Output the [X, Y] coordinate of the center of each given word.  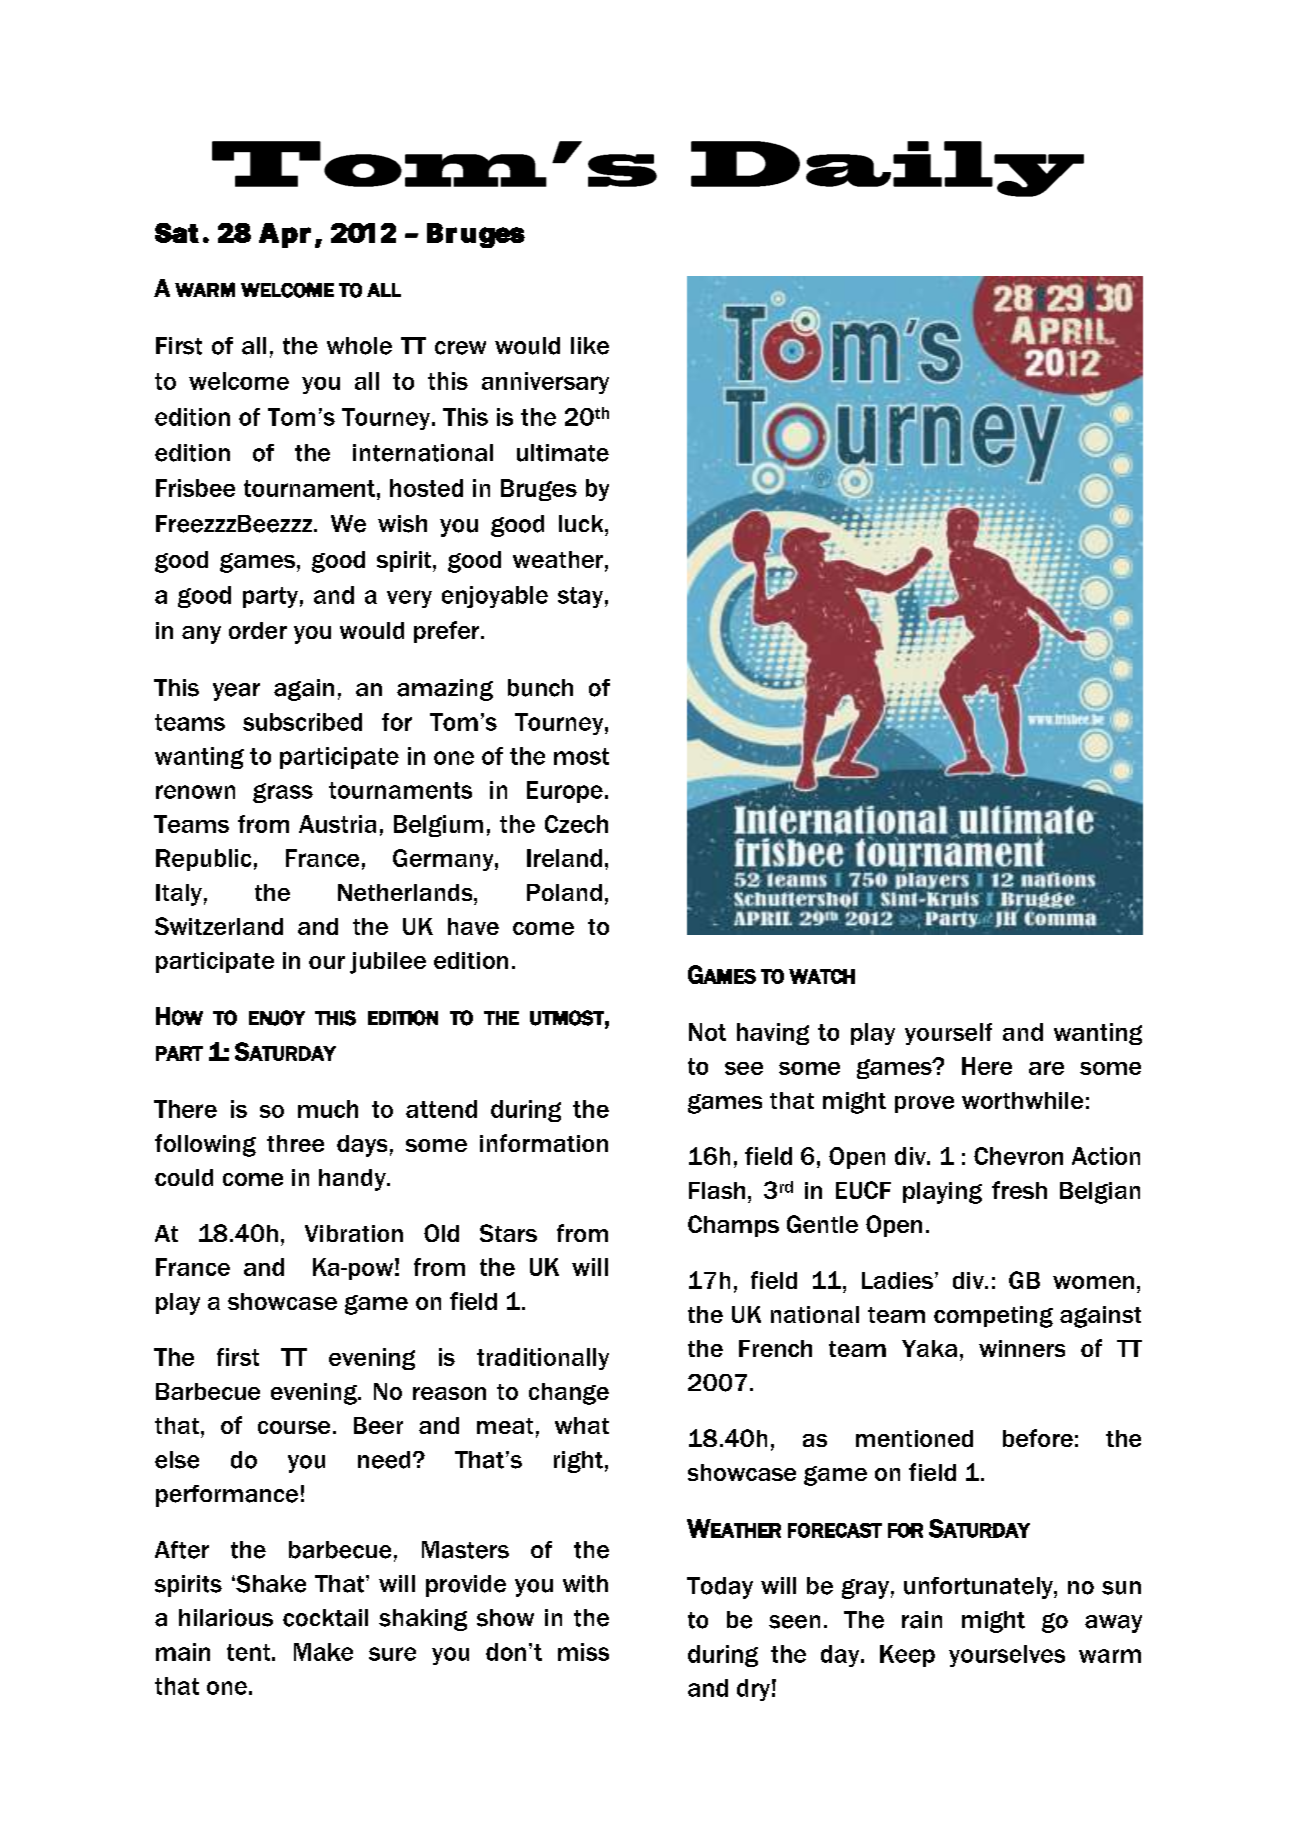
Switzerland [219, 926]
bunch [540, 688]
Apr [285, 235]
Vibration [354, 1233]
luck [582, 523]
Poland [564, 892]
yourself [948, 1034]
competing [993, 1317]
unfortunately [979, 1588]
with [585, 1584]
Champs [733, 1226]
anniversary [545, 383]
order [258, 630]
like [590, 346]
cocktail [325, 1618]
